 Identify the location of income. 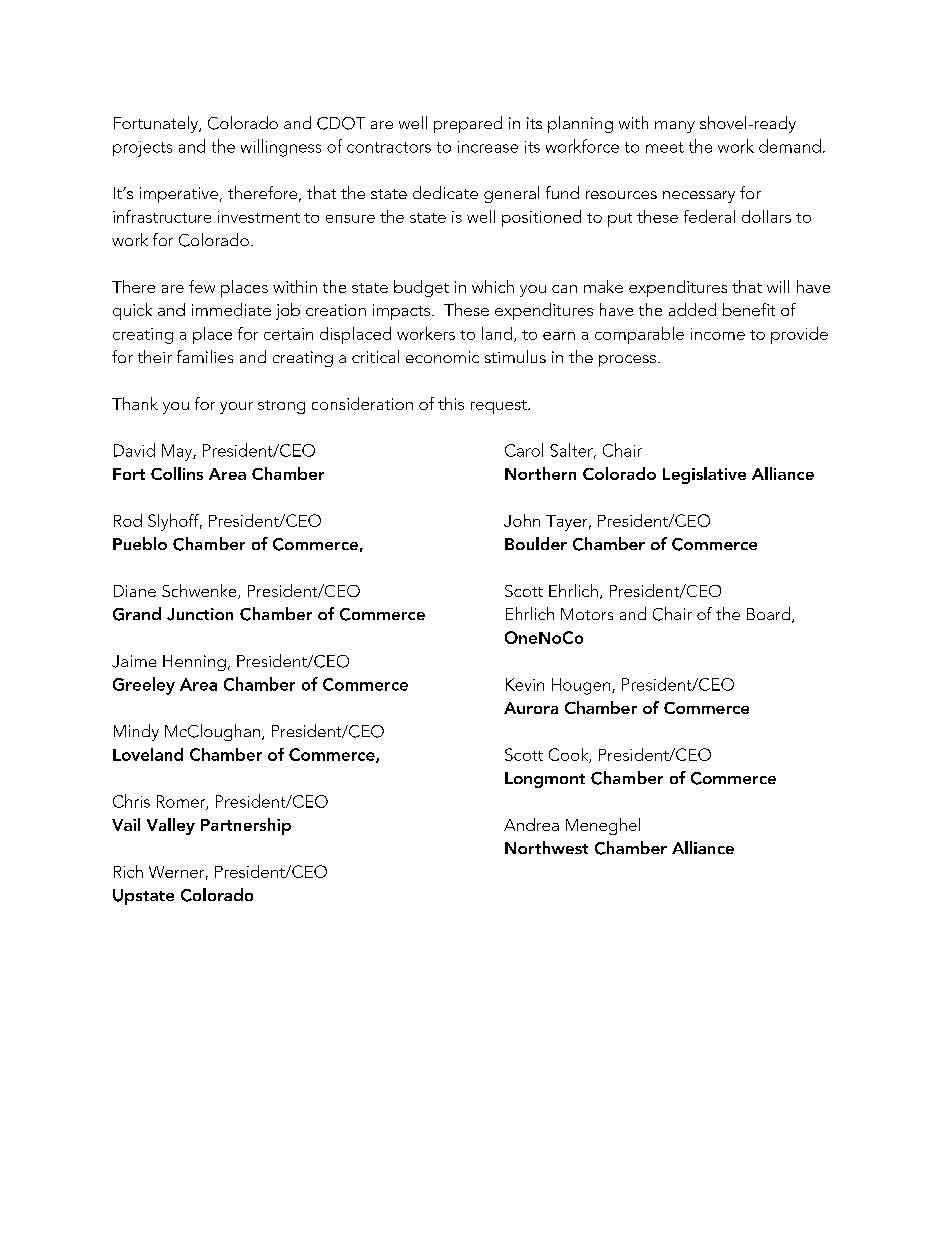
(718, 334).
